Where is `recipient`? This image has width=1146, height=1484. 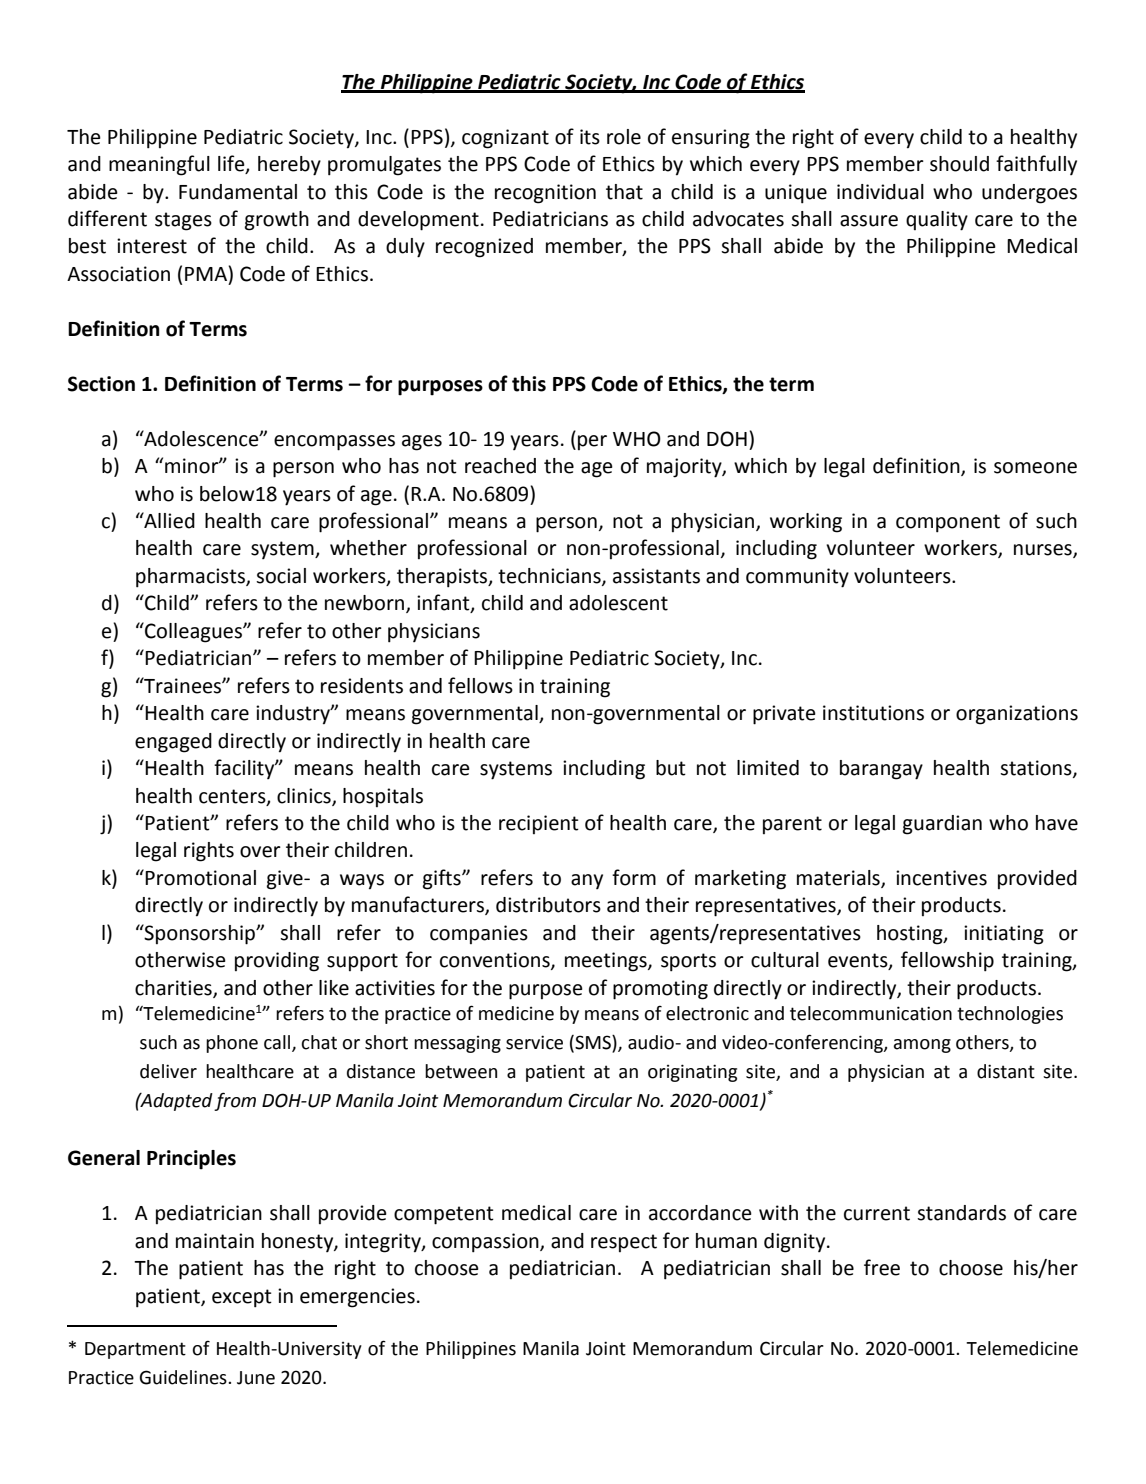
recipient is located at coordinates (539, 824).
